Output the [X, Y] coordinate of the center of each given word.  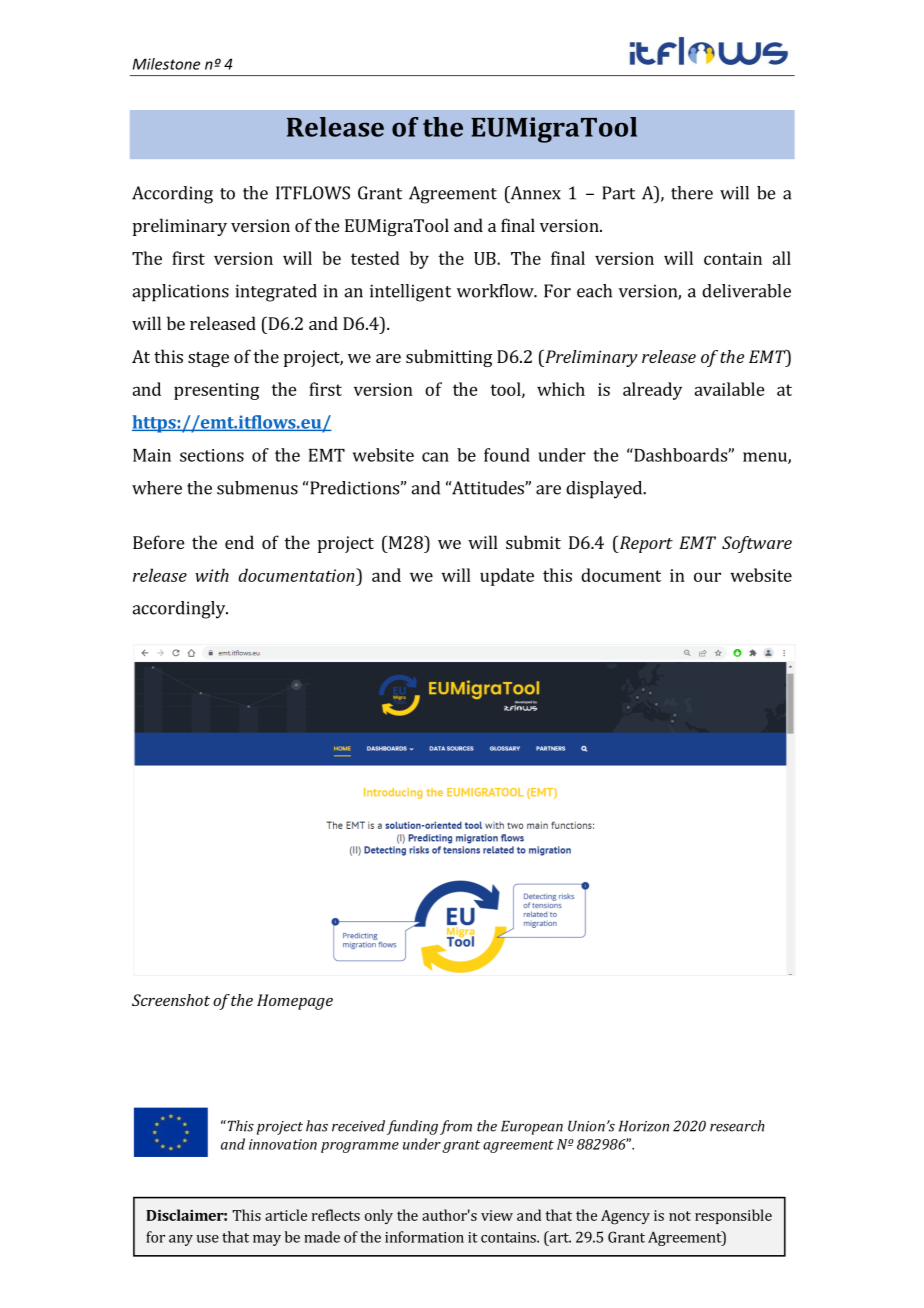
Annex [534, 193]
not [680, 1216]
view [497, 1215]
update [507, 577]
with [212, 575]
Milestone [166, 64]
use [208, 1239]
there [692, 193]
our [707, 577]
